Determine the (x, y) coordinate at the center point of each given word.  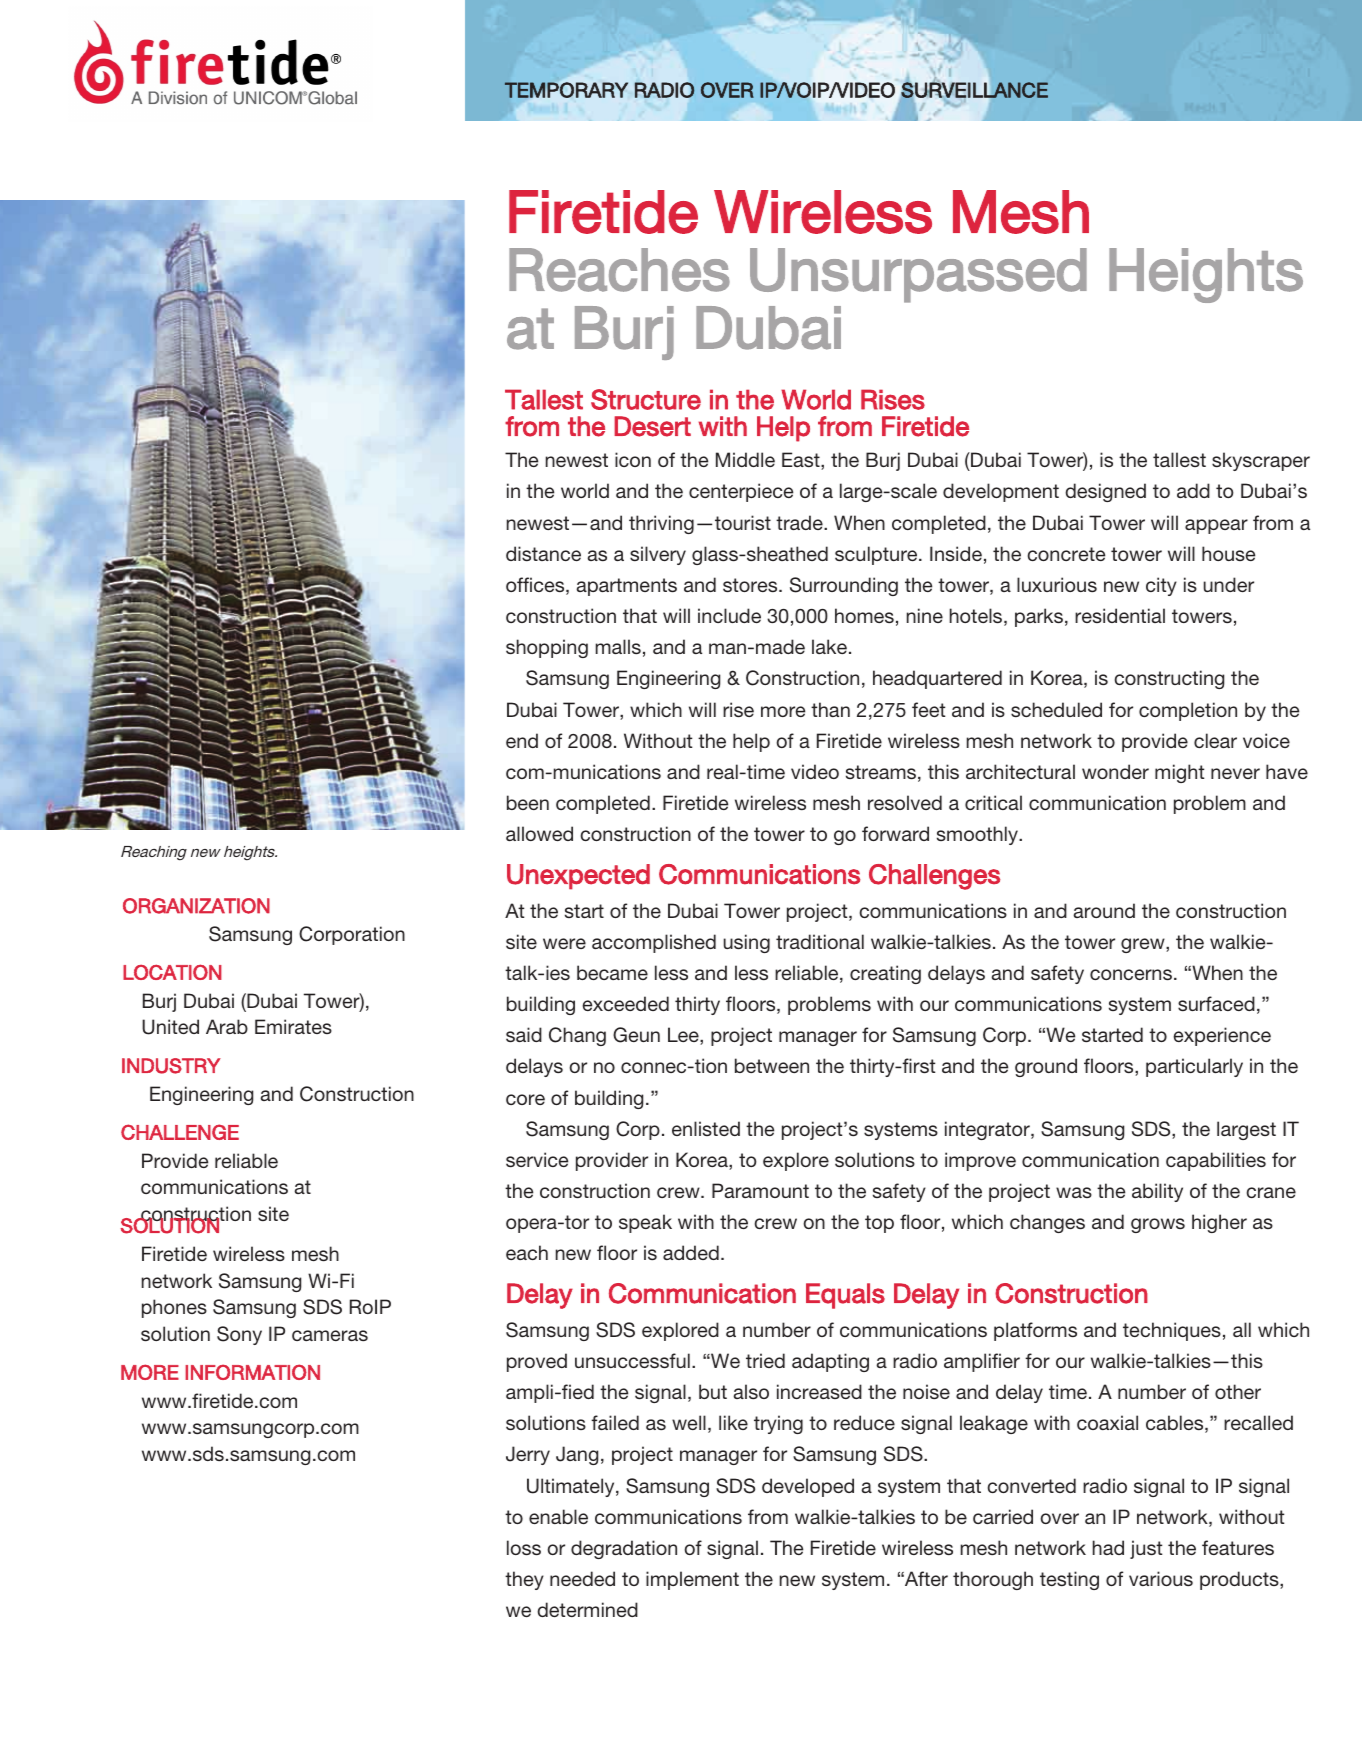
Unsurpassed (918, 275)
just (1146, 1549)
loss (524, 1547)
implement (692, 1580)
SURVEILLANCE (974, 90)
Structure (646, 399)
